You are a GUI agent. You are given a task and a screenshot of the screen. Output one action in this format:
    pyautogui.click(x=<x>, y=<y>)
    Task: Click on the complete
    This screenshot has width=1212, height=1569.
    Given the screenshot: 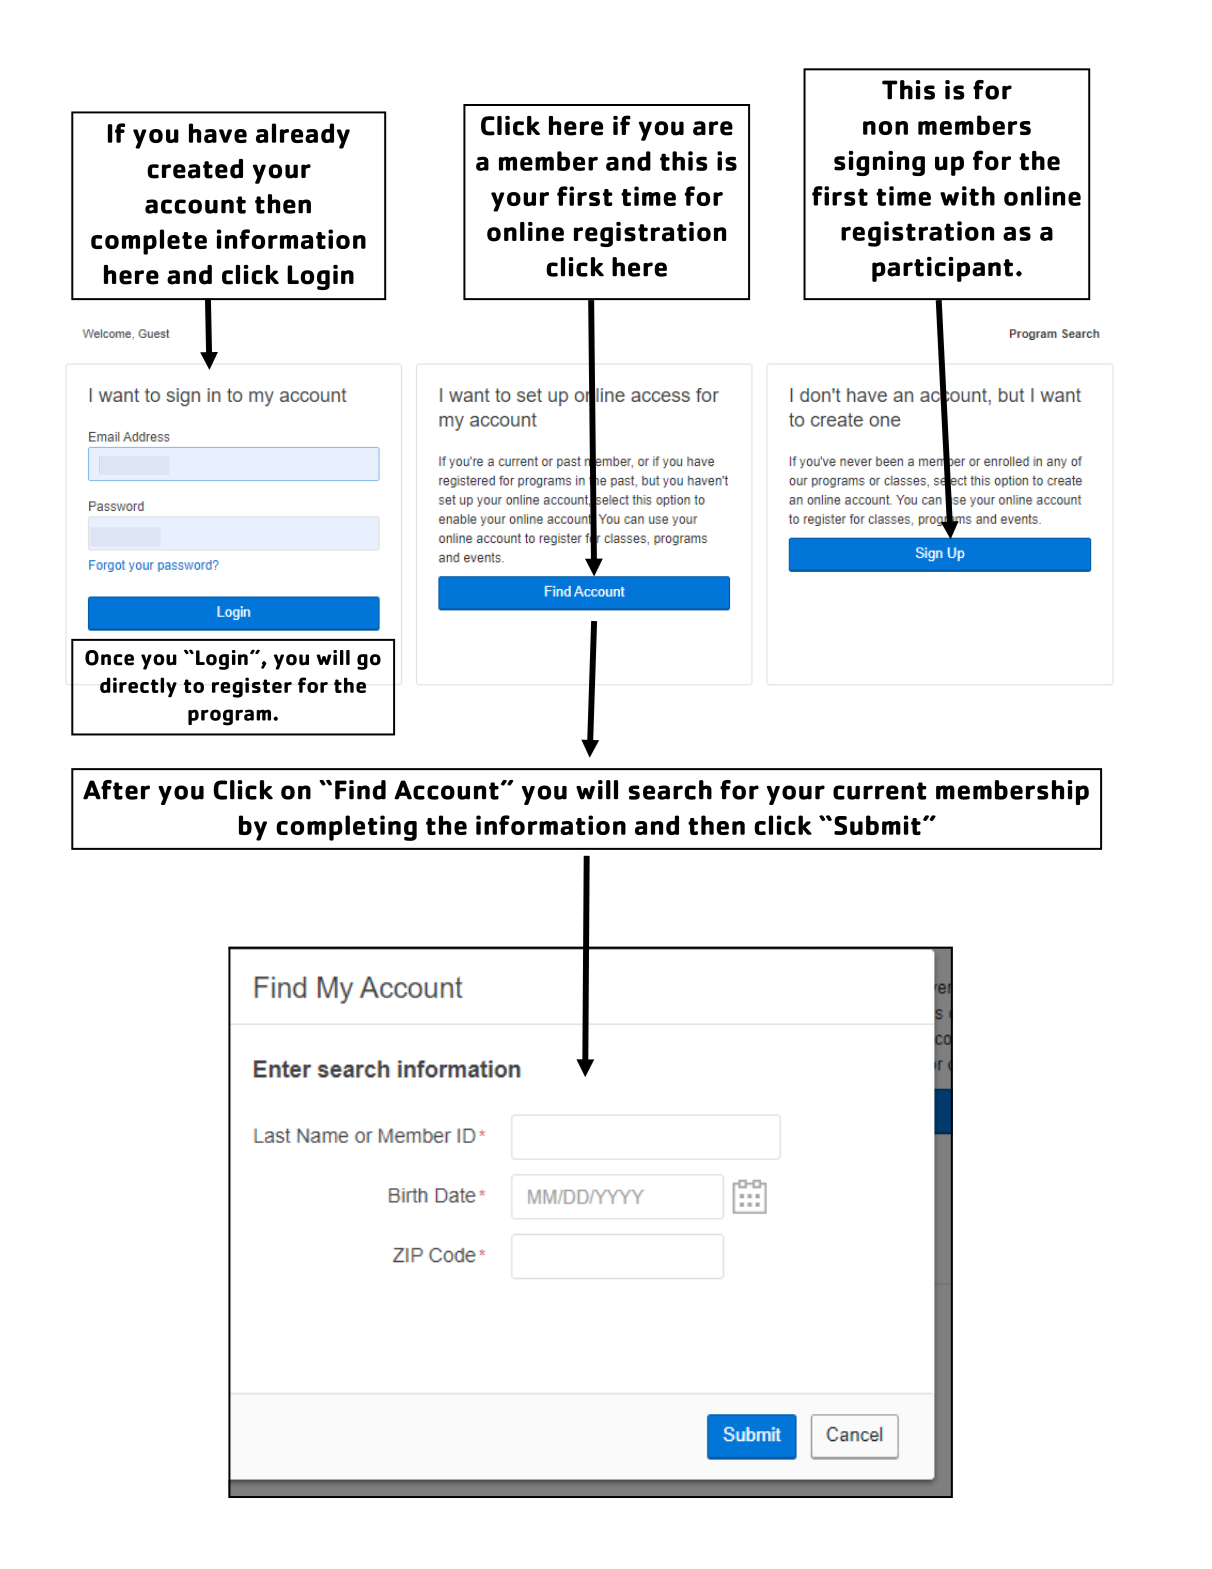 What is the action you would take?
    pyautogui.click(x=149, y=242)
